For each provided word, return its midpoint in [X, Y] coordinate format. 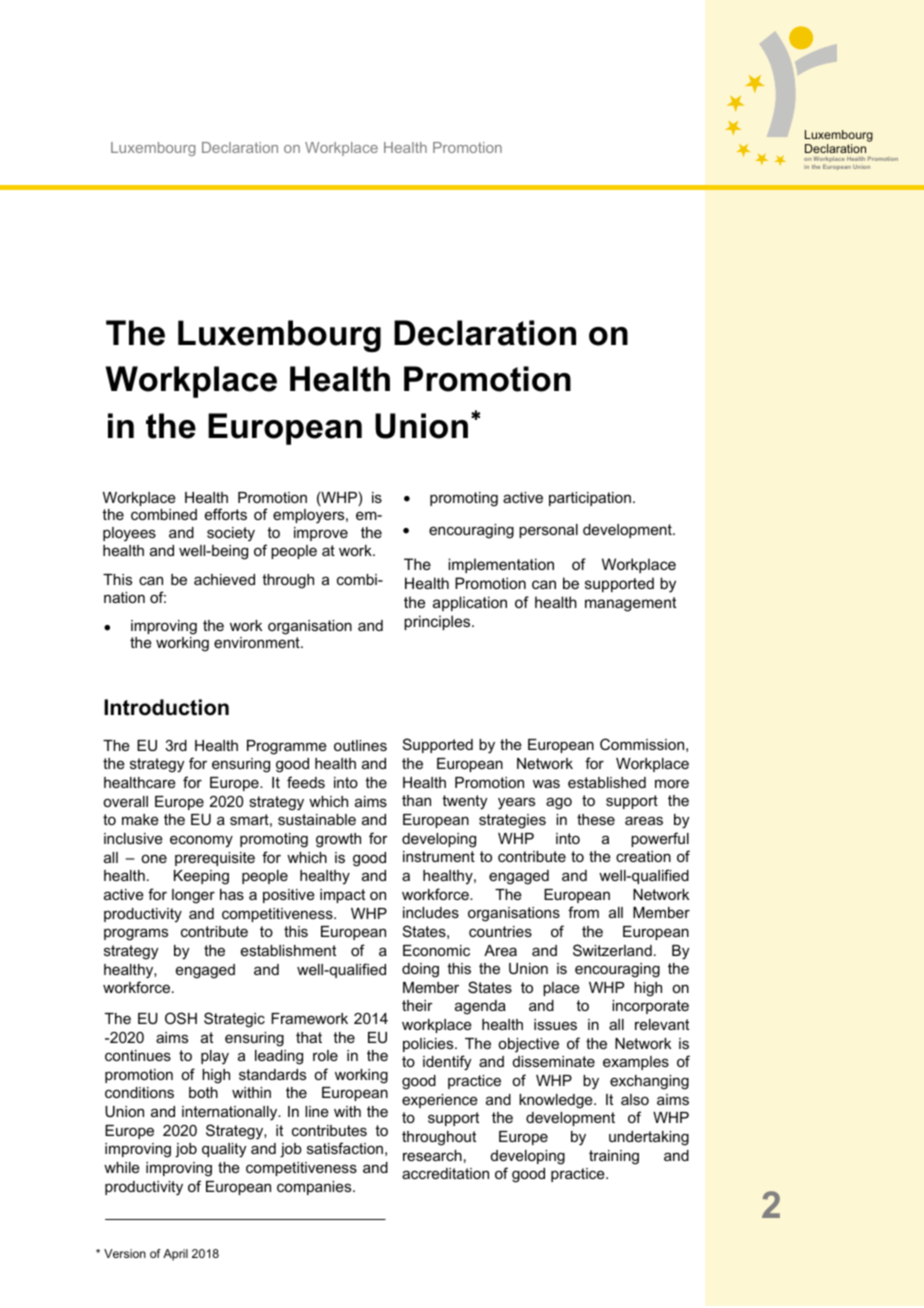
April [175, 1255]
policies [429, 1045]
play [215, 1057]
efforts [226, 514]
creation [643, 856]
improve [321, 534]
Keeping [201, 877]
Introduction [166, 707]
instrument [439, 856]
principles [438, 622]
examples [636, 1063]
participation [590, 499]
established [607, 782]
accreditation [445, 1173]
